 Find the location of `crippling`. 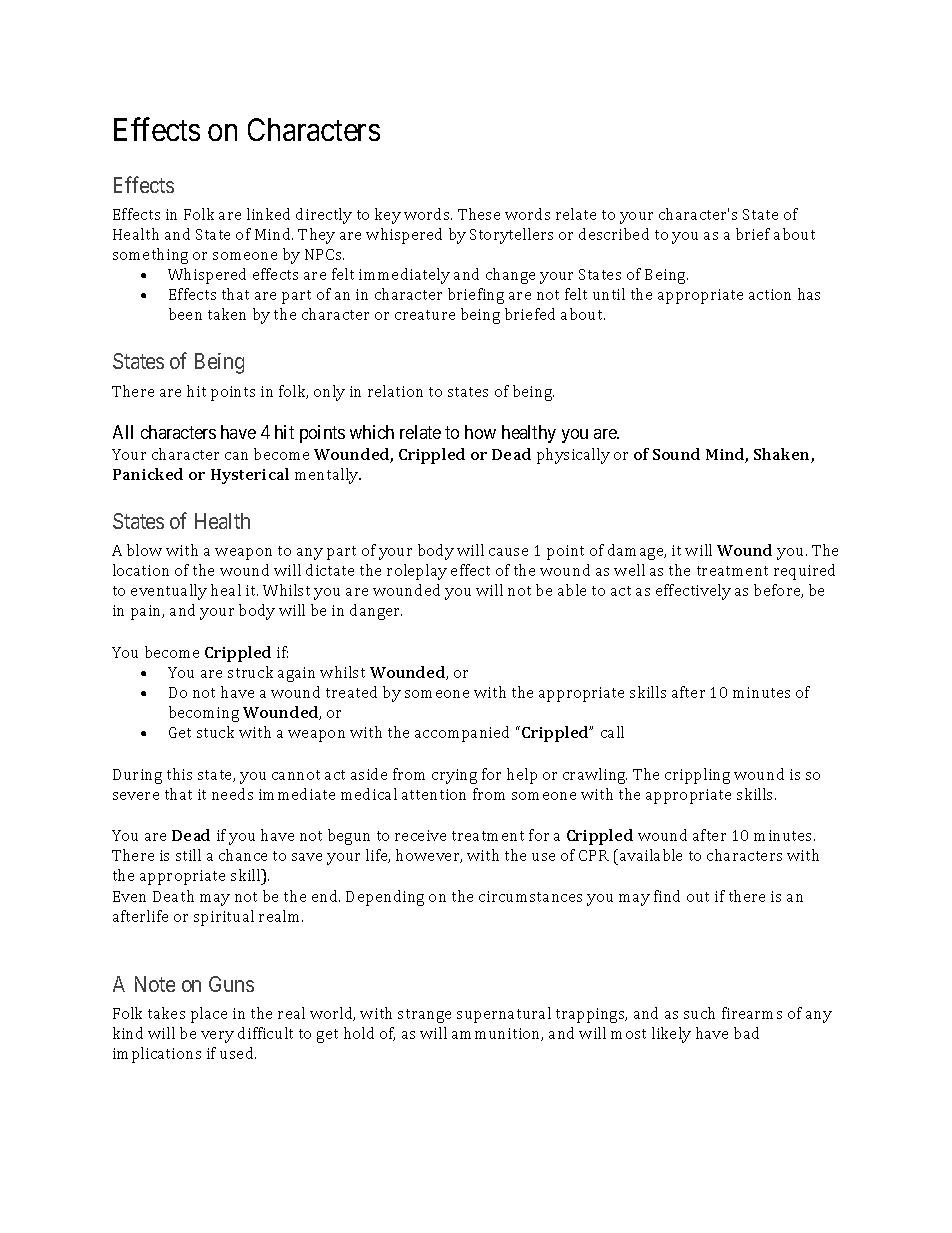

crippling is located at coordinates (697, 776).
